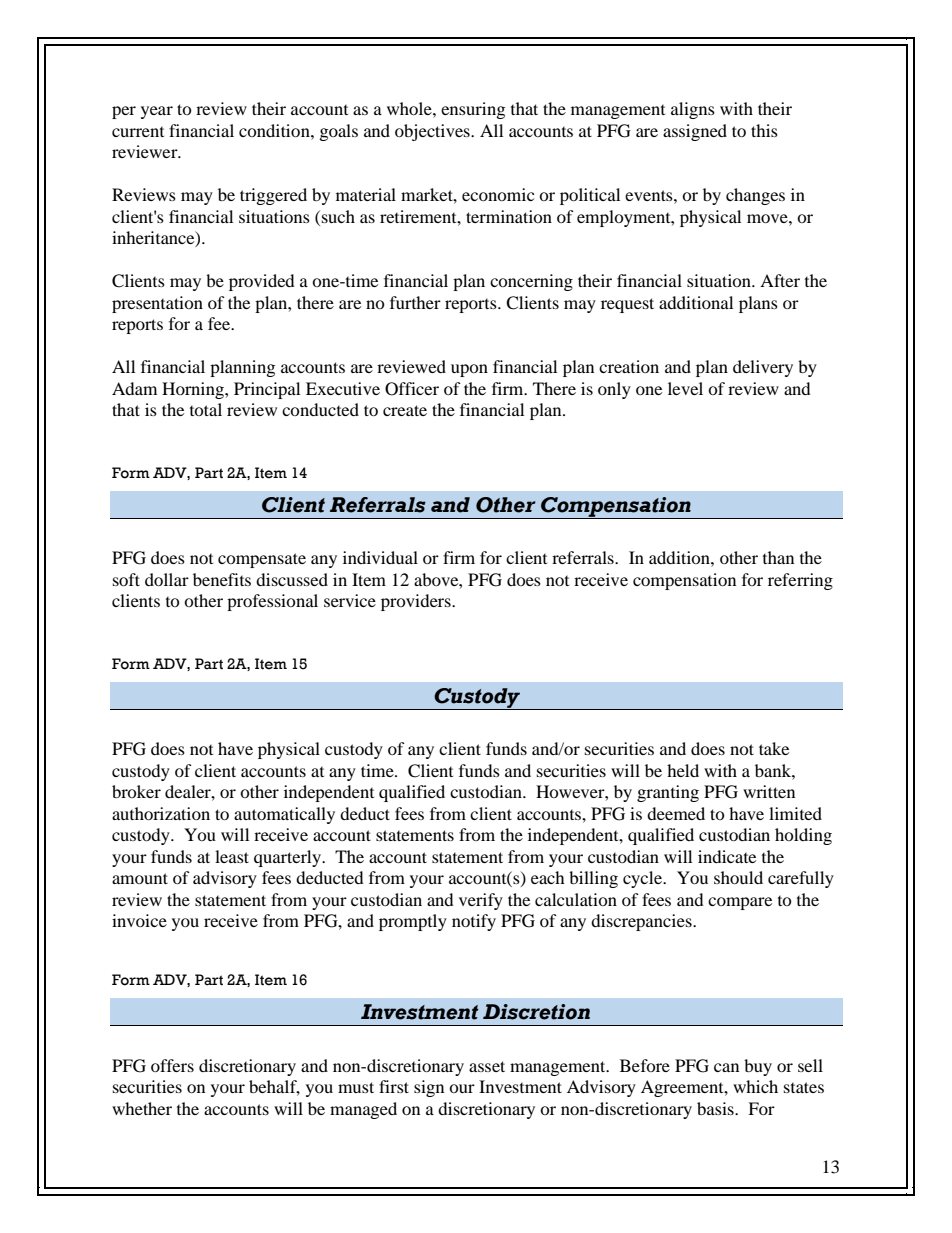  Describe the element at coordinates (469, 370) in the image. I see `upon` at that location.
